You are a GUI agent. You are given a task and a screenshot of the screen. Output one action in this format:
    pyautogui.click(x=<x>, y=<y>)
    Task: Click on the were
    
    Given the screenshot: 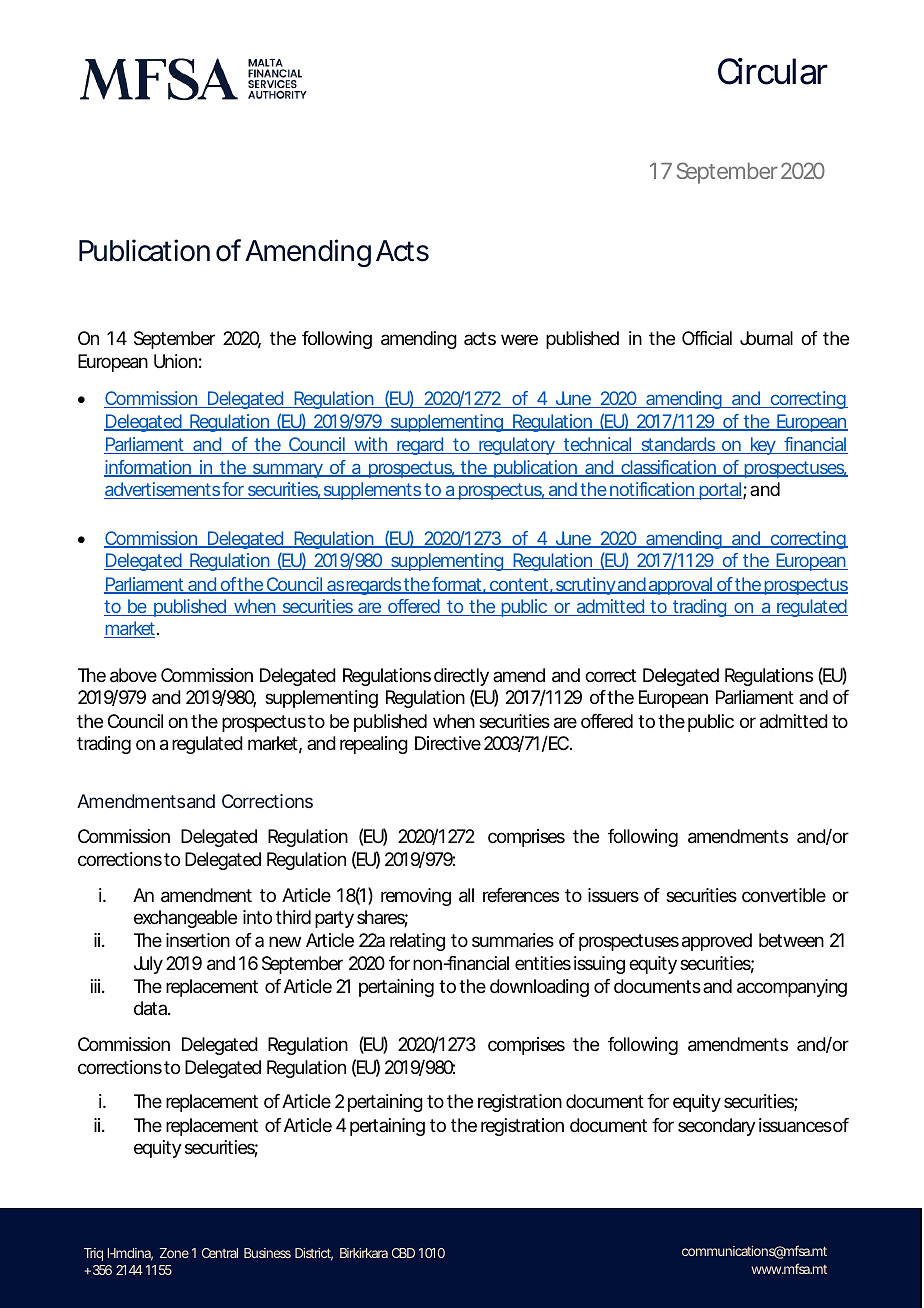 What is the action you would take?
    pyautogui.click(x=519, y=339)
